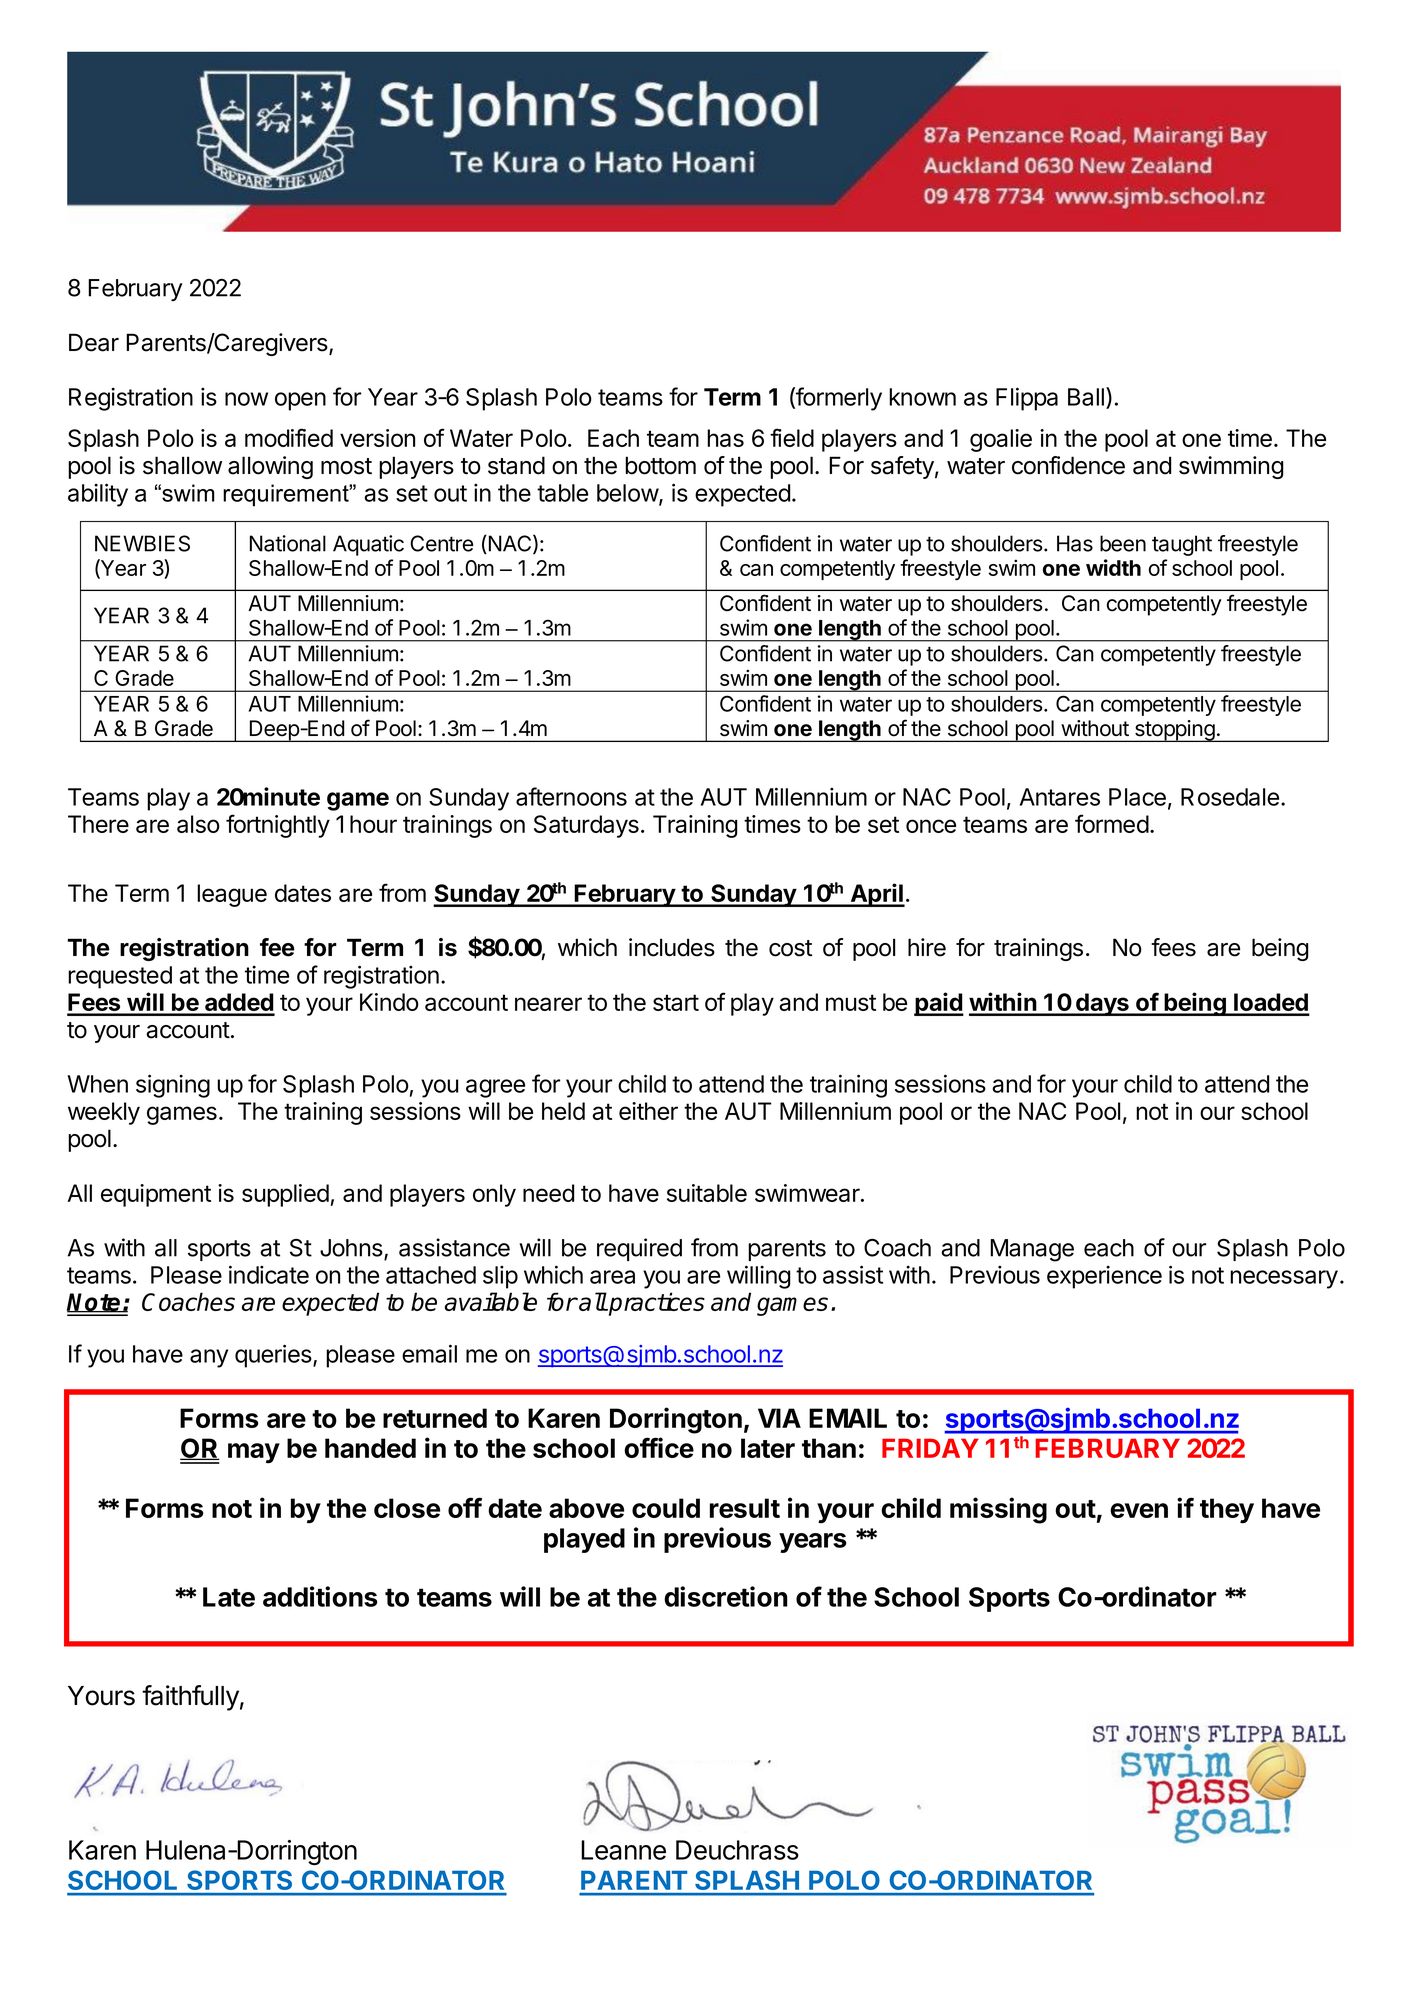 The height and width of the screenshot is (1997, 1412). What do you see at coordinates (660, 465) in the screenshot?
I see `bottom` at bounding box center [660, 465].
